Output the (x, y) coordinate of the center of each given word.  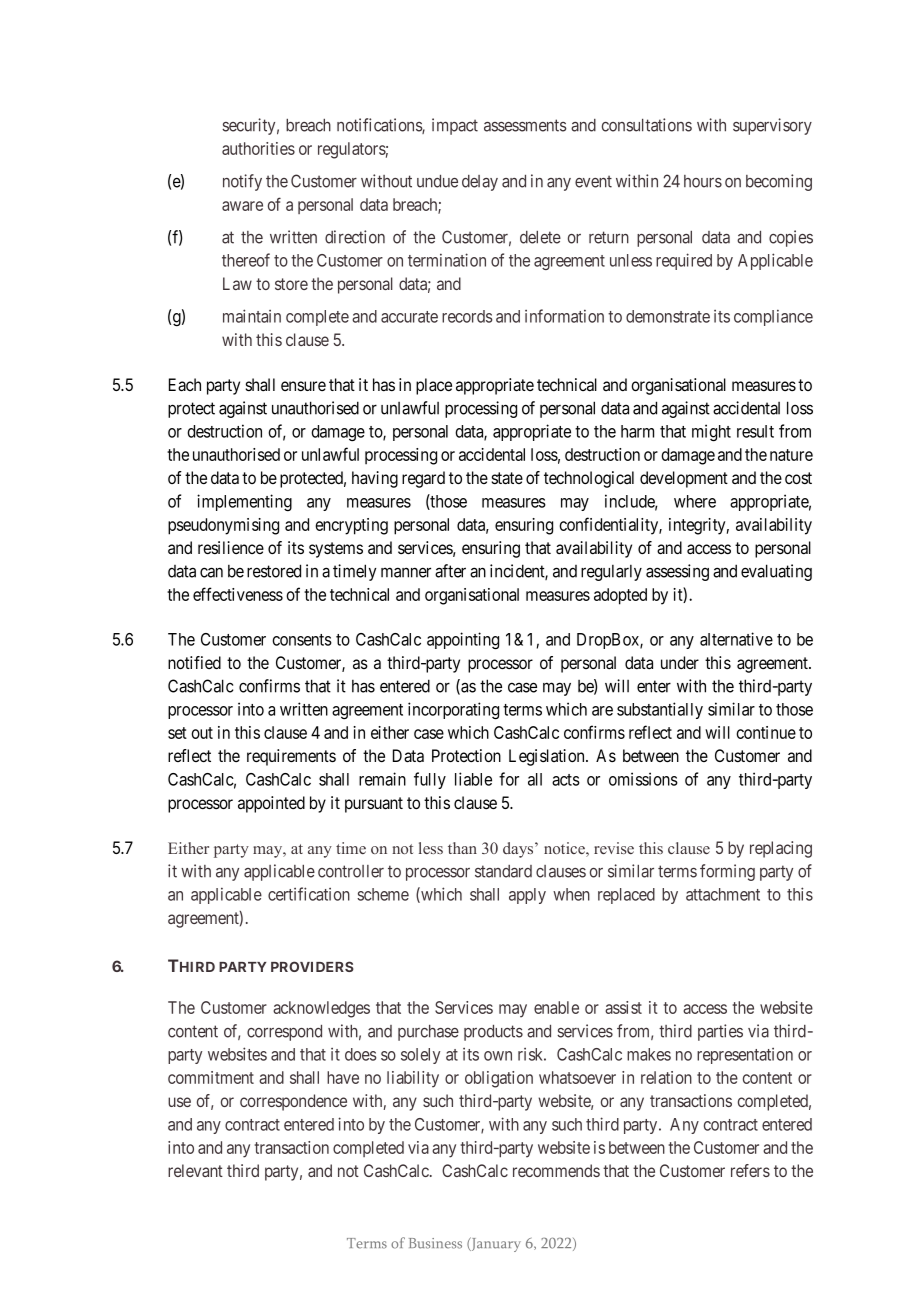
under (680, 662)
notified (194, 662)
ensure (303, 386)
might (711, 432)
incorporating (453, 710)
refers (750, 1170)
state (507, 478)
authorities (258, 148)
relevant (195, 1170)
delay (480, 183)
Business (435, 1243)
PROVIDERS (312, 966)
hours (703, 181)
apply (527, 896)
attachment (723, 894)
